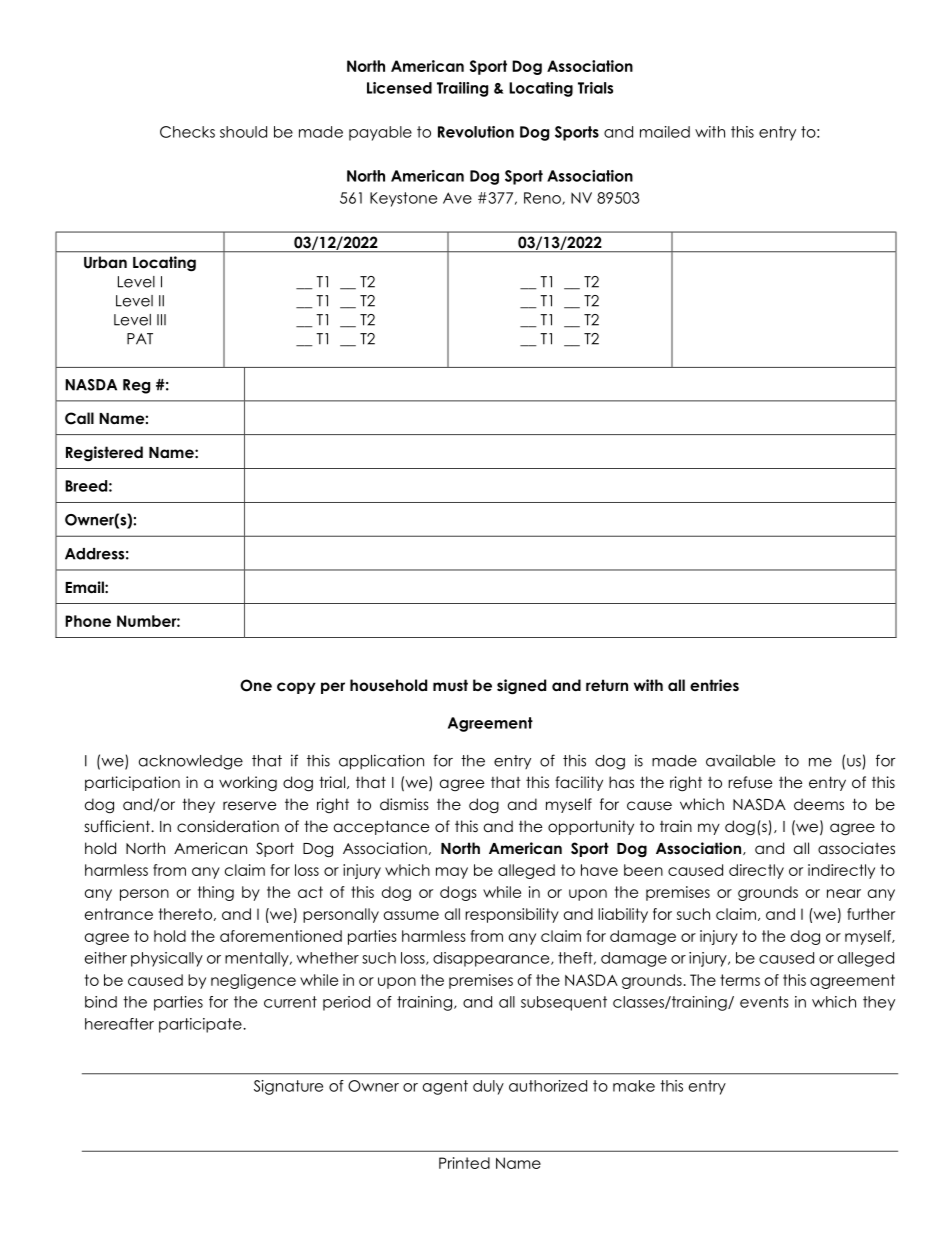 The height and width of the image is (1233, 952). I want to click on must, so click(450, 685).
